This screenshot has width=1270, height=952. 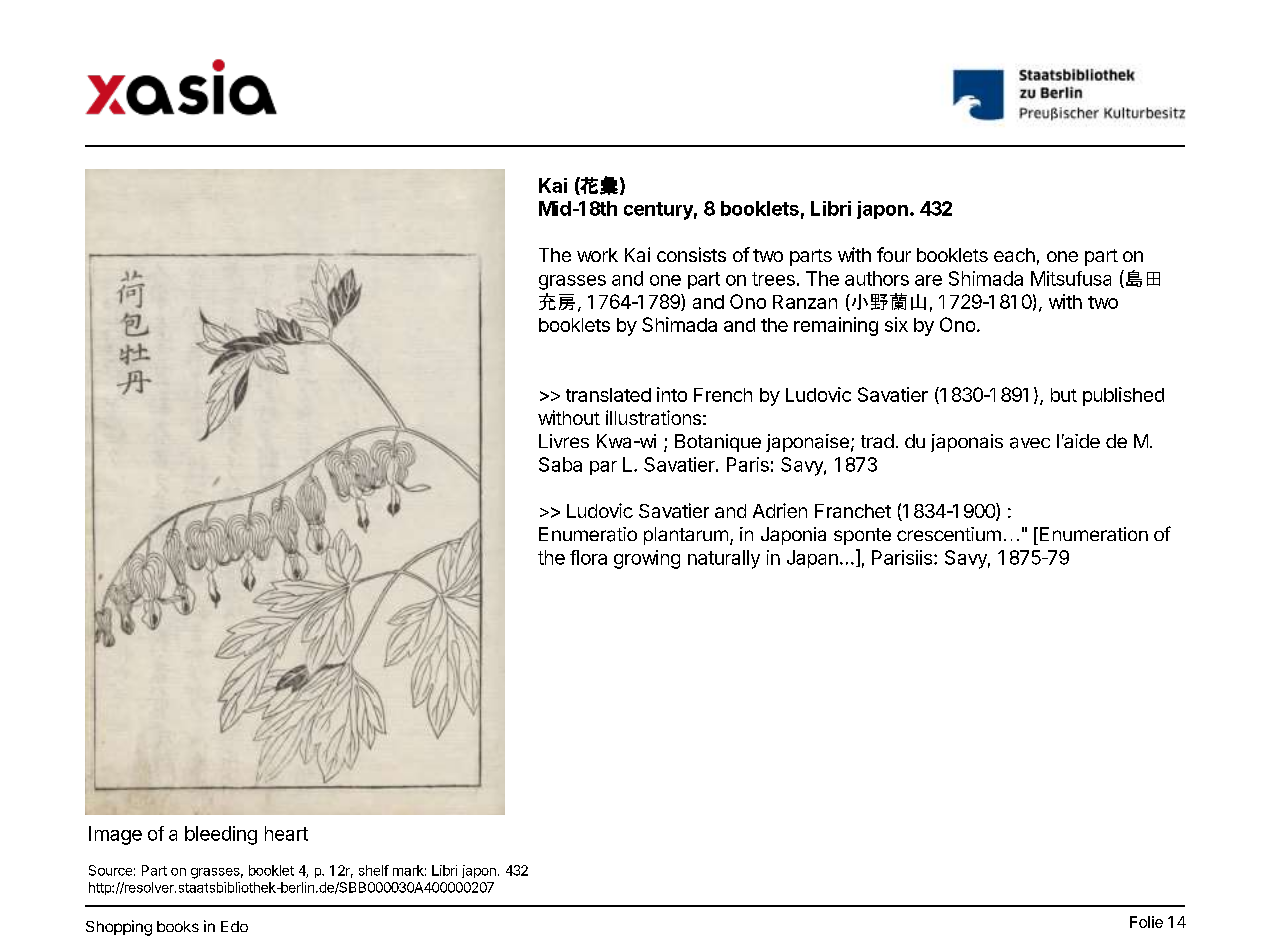 What do you see at coordinates (1030, 443) in the screenshot?
I see `avec` at bounding box center [1030, 443].
